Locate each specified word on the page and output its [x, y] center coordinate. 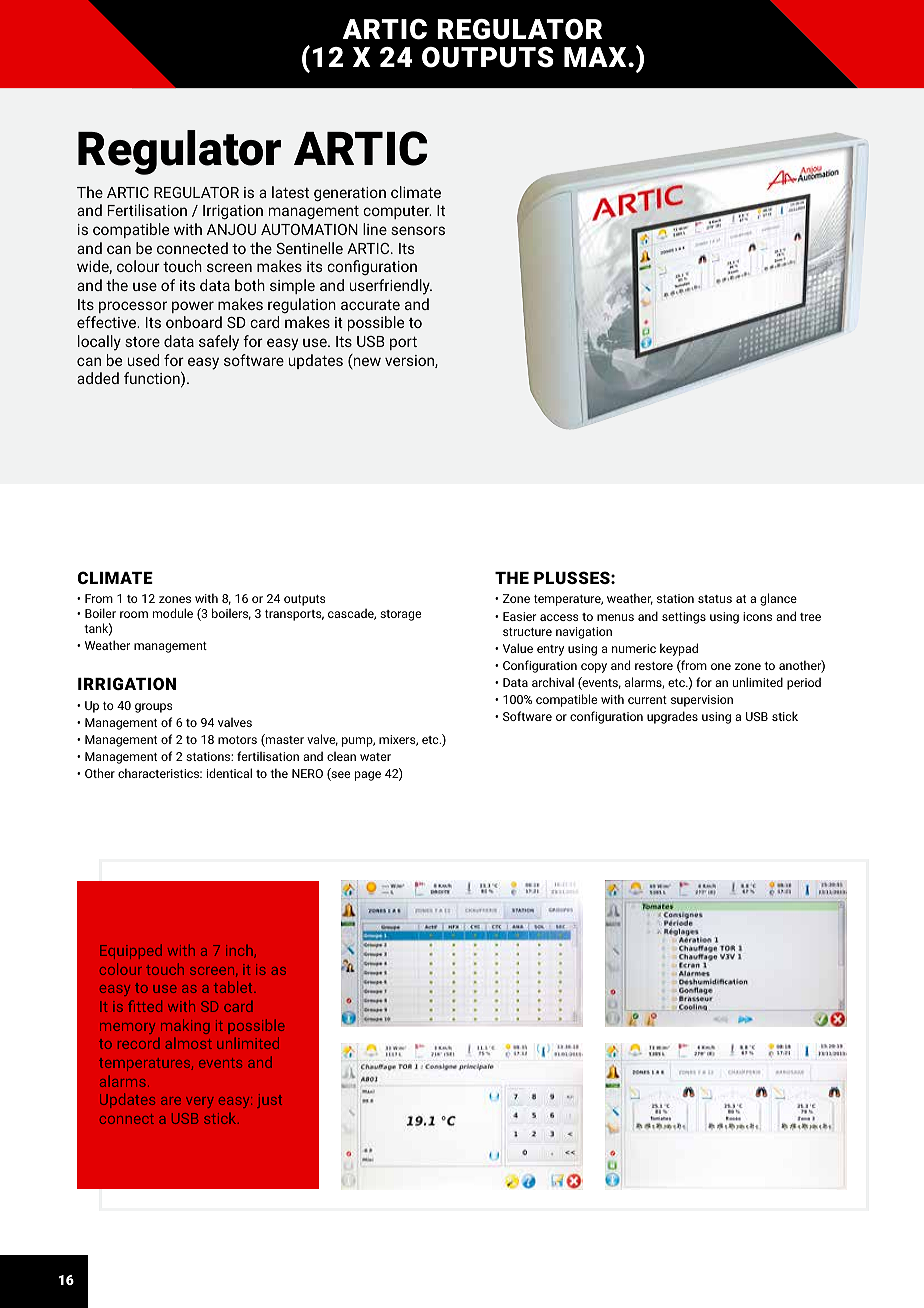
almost [189, 1043]
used [143, 360]
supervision [702, 701]
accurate [370, 305]
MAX [596, 57]
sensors [418, 230]
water [375, 757]
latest [290, 192]
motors [237, 740]
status [715, 599]
